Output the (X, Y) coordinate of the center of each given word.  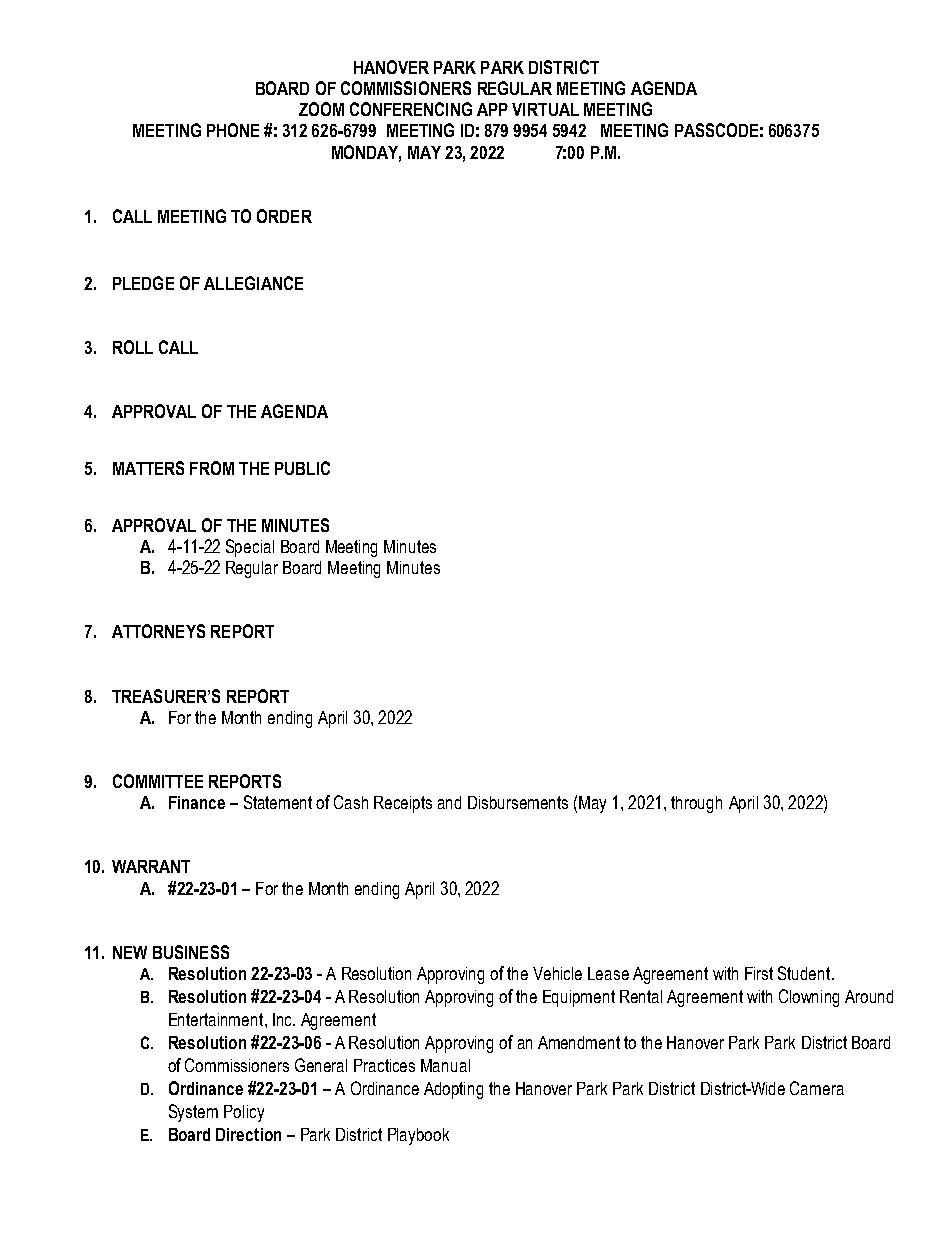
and (449, 802)
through (696, 804)
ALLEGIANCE (253, 283)
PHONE (233, 130)
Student (805, 973)
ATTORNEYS (158, 631)
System (193, 1113)
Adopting (453, 1090)
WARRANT (151, 866)
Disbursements (518, 802)
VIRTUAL (545, 109)
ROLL (133, 347)
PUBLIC (302, 468)
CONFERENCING (411, 109)
